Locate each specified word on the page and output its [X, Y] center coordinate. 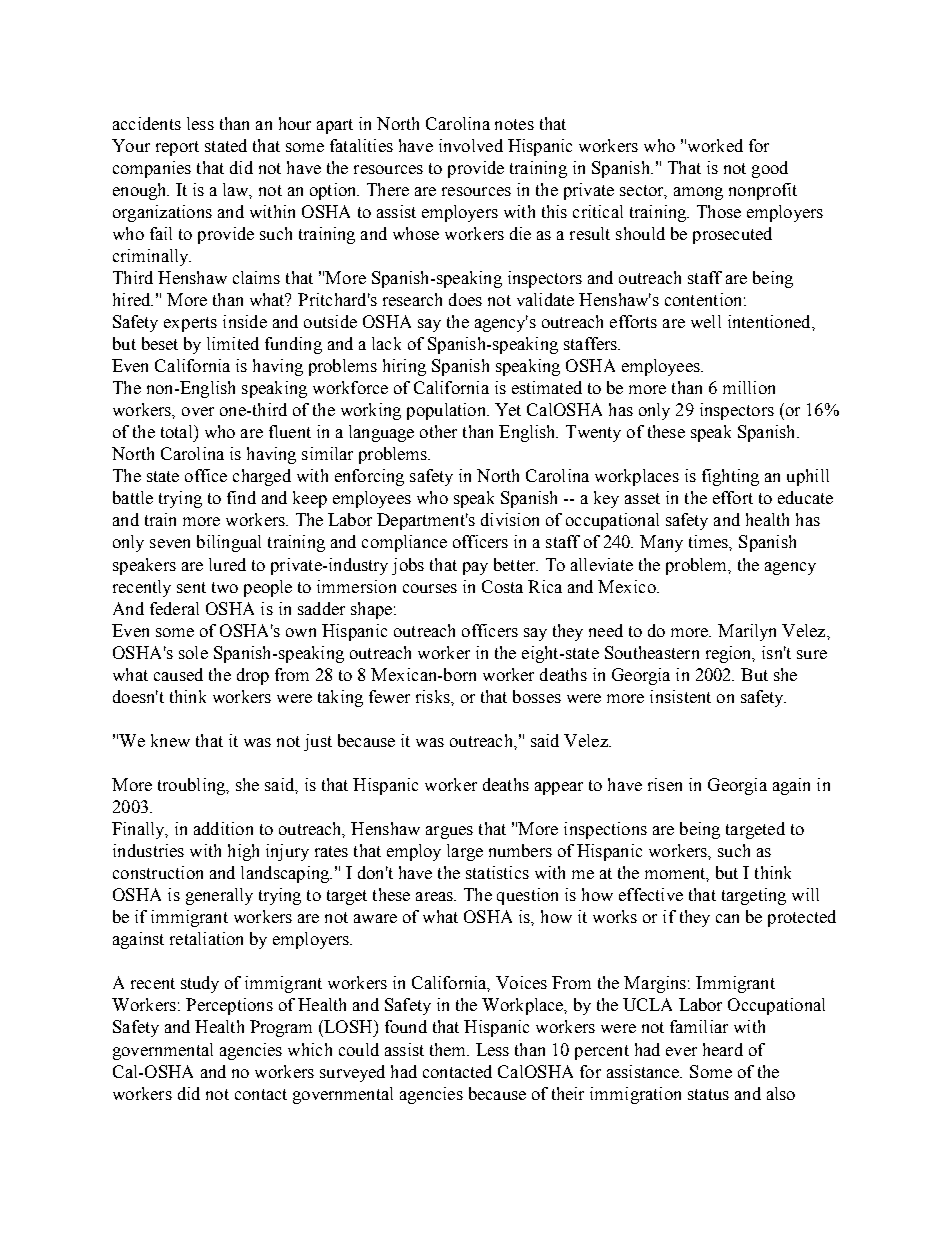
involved [471, 145]
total [178, 431]
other [438, 431]
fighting [730, 477]
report [177, 148]
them [449, 1049]
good [770, 169]
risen [665, 784]
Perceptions [229, 1006]
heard [723, 1049]
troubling [193, 786]
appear [559, 788]
